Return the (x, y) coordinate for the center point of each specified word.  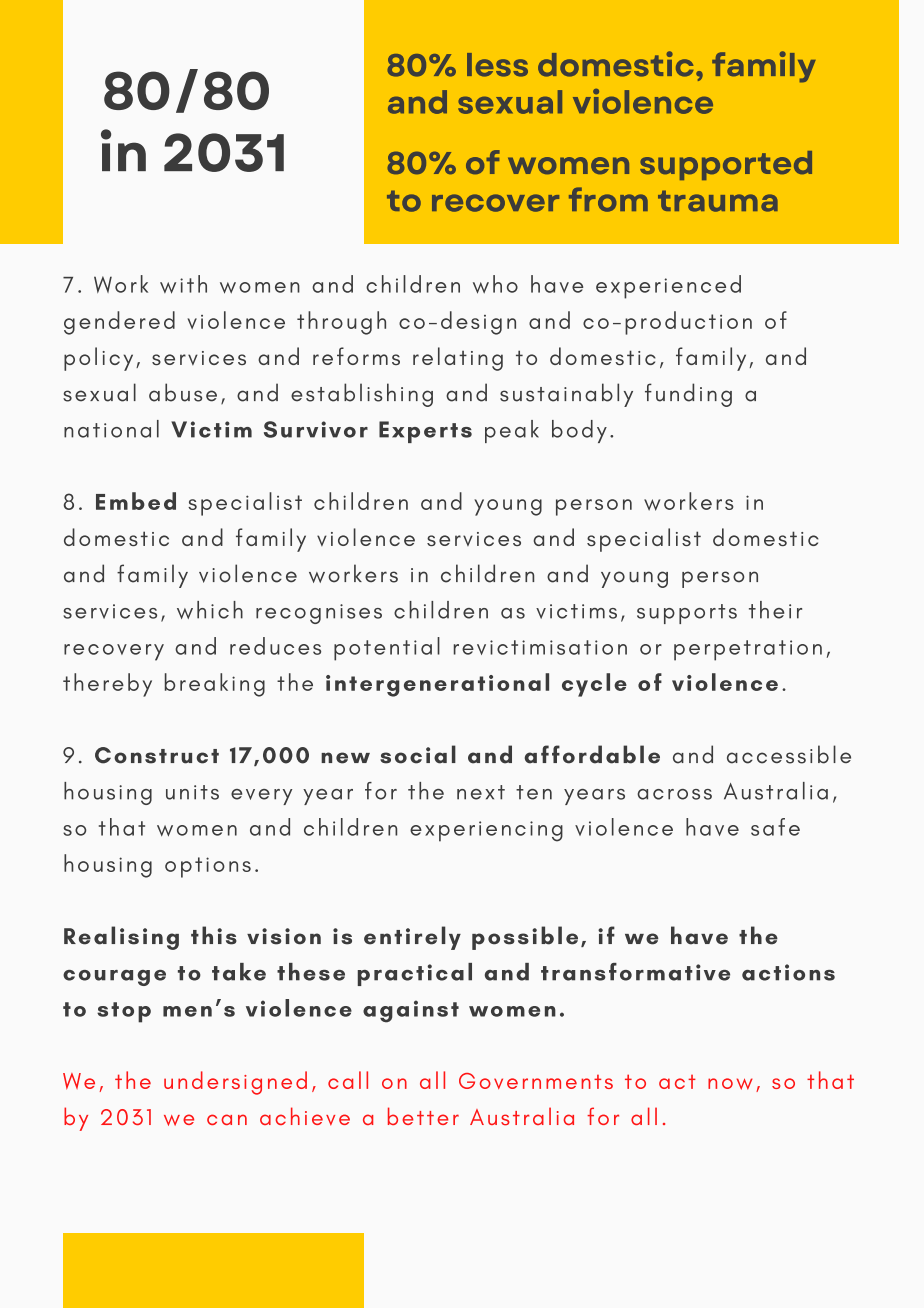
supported (726, 165)
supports (687, 614)
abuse (183, 392)
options (208, 867)
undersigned (235, 1083)
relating (458, 359)
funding (688, 395)
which (210, 610)
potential (387, 649)
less (497, 65)
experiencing (486, 831)
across (674, 794)
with (183, 284)
